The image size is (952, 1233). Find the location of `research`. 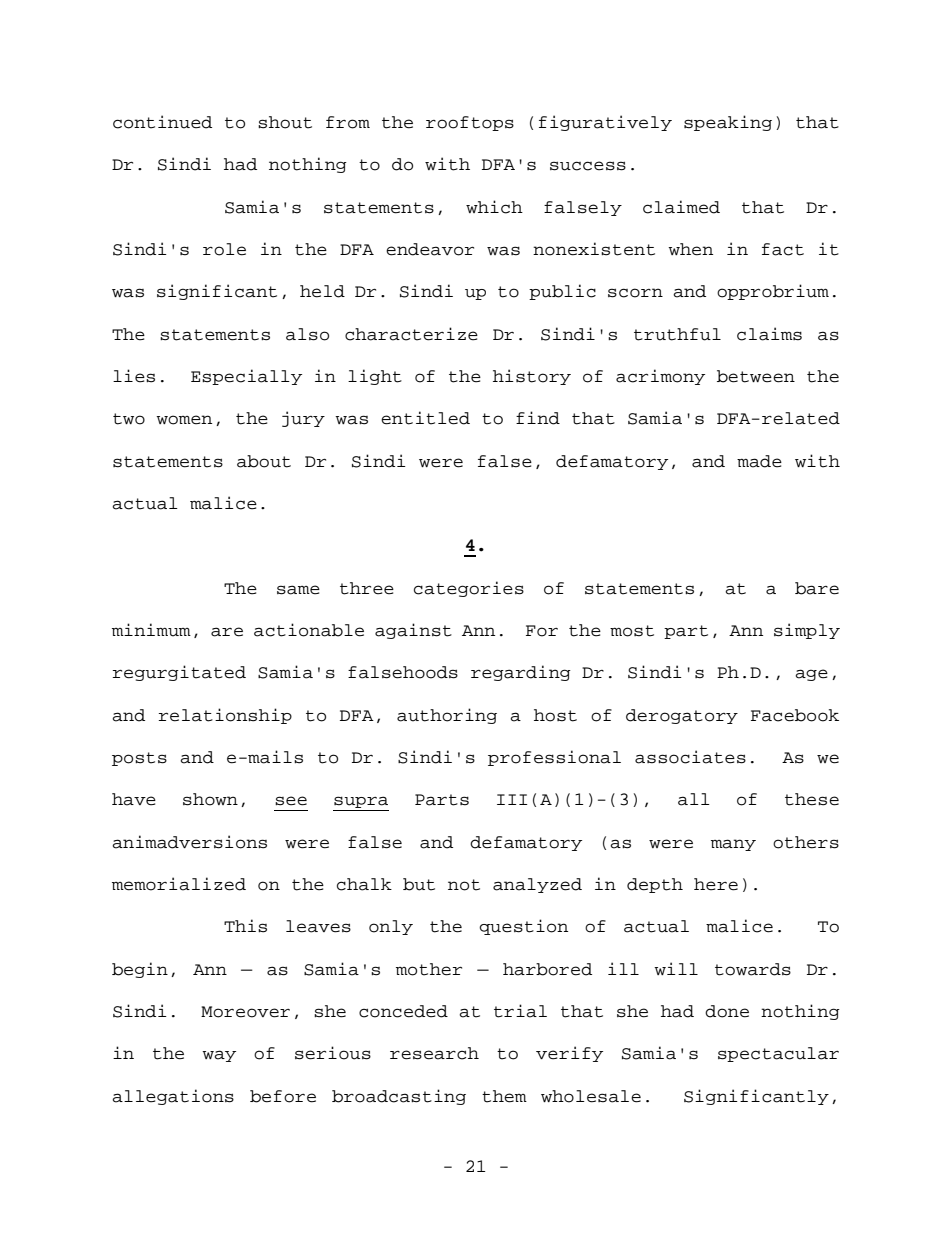

research is located at coordinates (434, 1053).
